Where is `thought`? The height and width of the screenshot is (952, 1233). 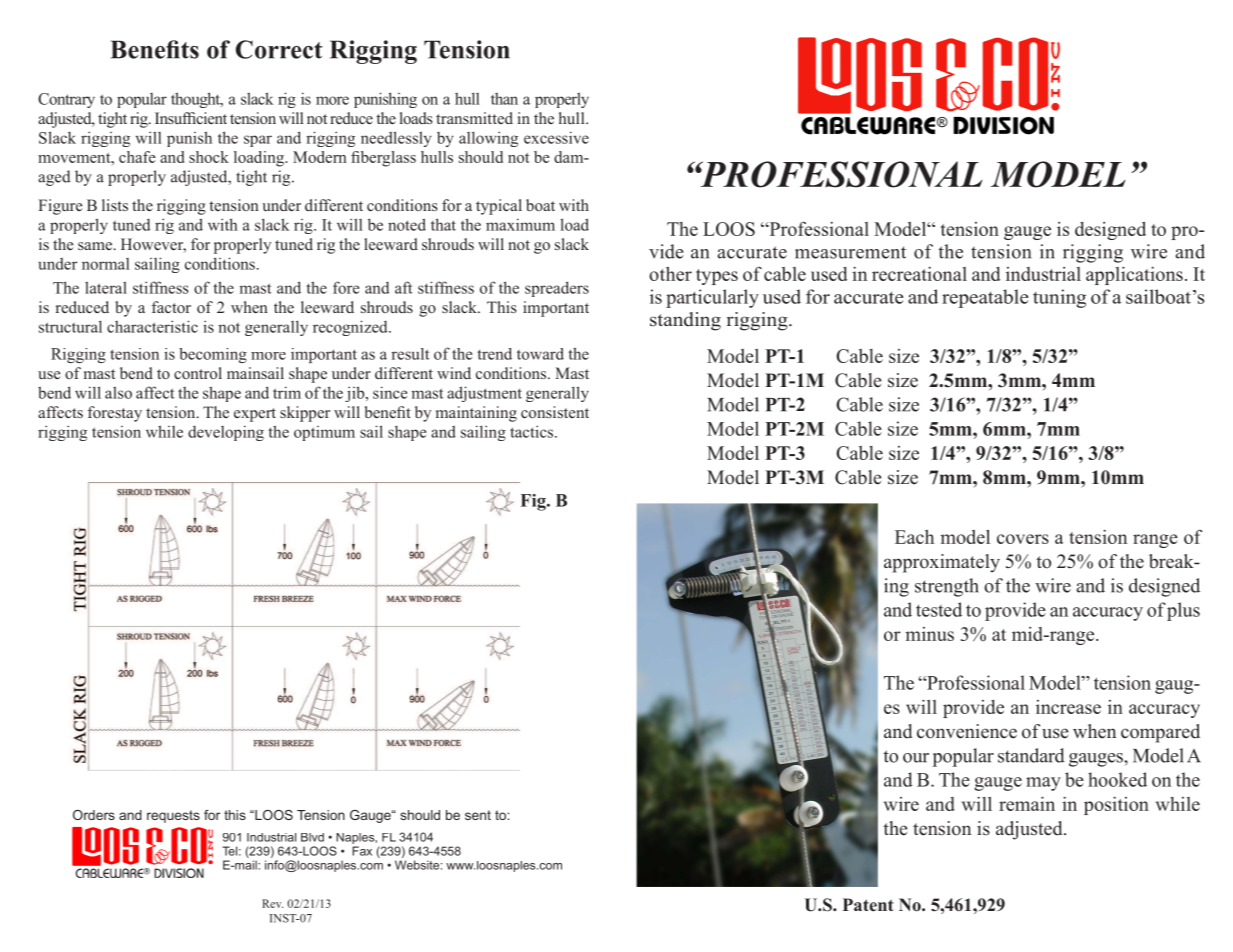
thought is located at coordinates (197, 100).
